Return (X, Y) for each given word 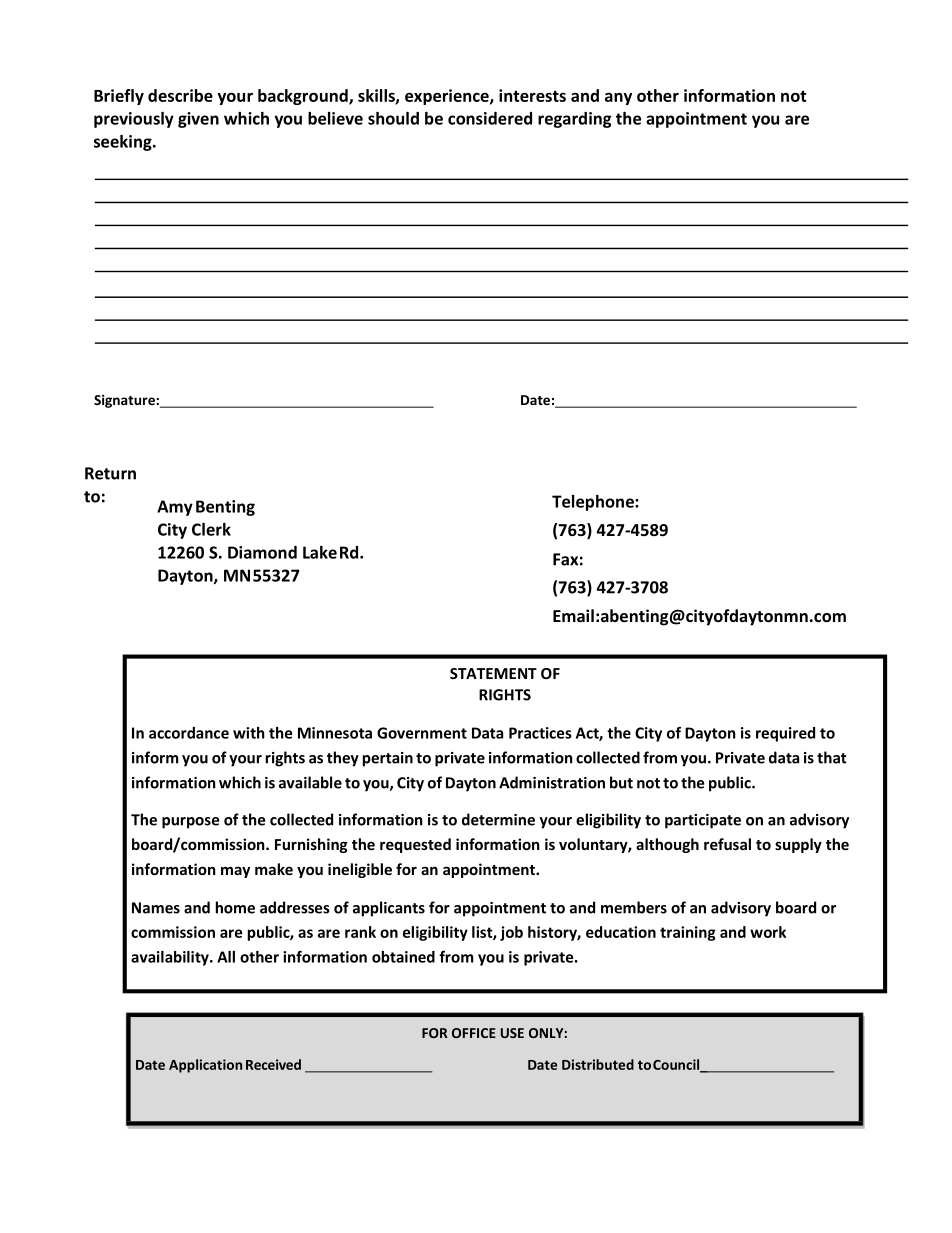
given (198, 120)
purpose (190, 823)
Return (110, 473)
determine (498, 819)
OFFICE (474, 1033)
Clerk (211, 529)
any (618, 98)
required (785, 734)
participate (703, 821)
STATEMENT (493, 673)
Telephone (594, 503)
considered (490, 118)
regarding (575, 120)
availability (171, 958)
